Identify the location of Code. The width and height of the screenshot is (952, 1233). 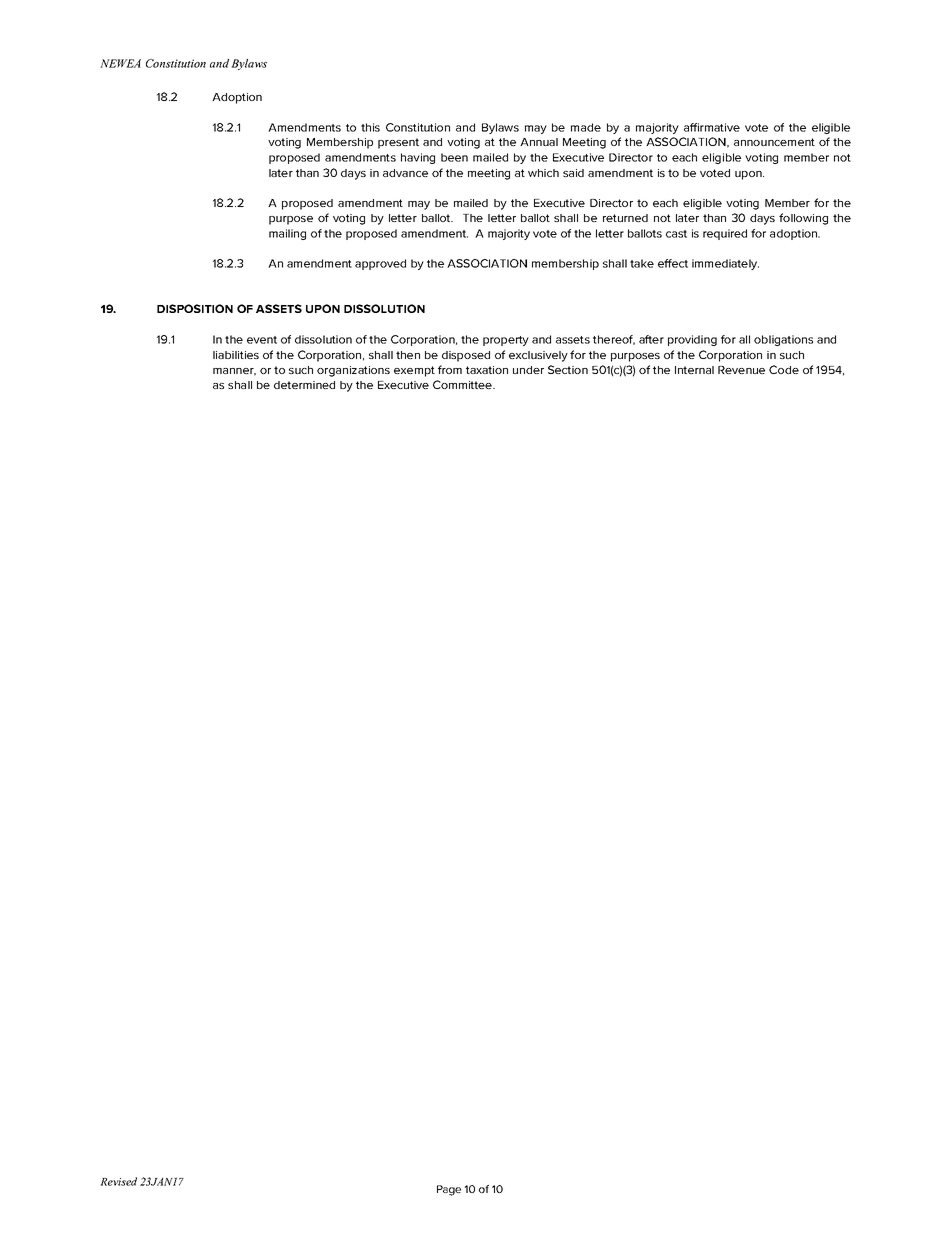
(784, 369).
